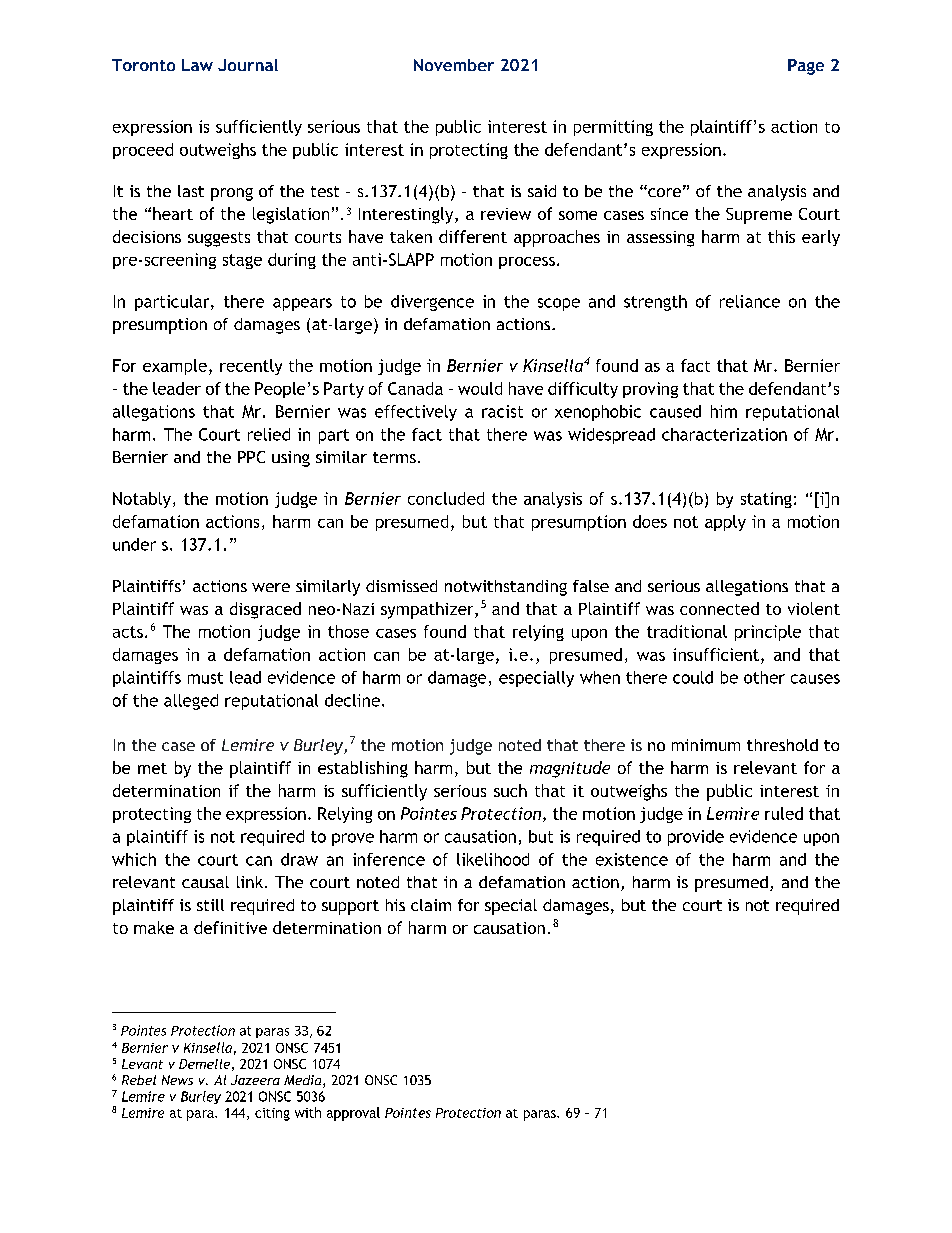  Describe the element at coordinates (401, 586) in the screenshot. I see `dismissed` at that location.
